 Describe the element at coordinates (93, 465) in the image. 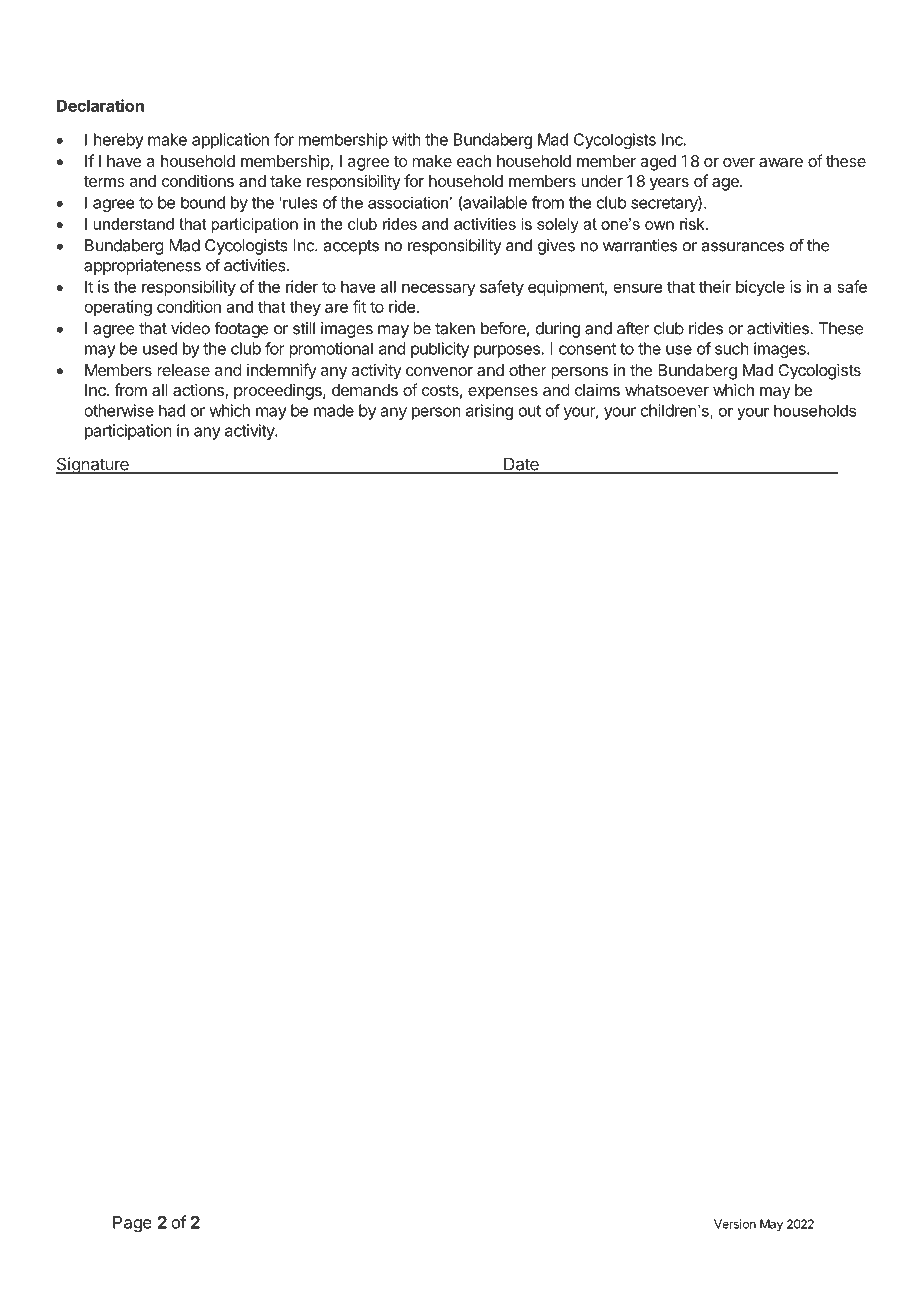

I see `Signature` at that location.
